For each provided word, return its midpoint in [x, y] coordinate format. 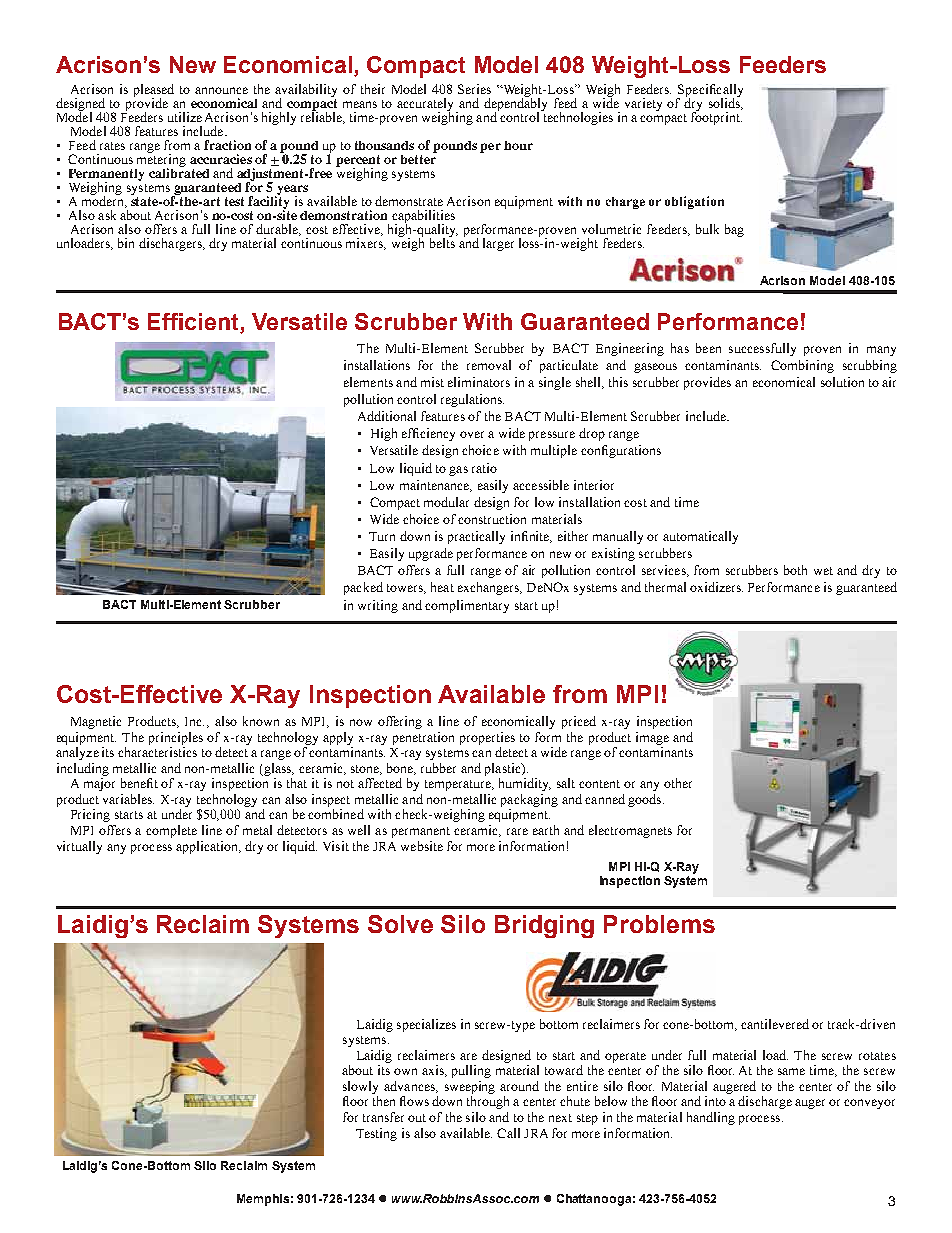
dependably [515, 104]
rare [517, 831]
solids [725, 103]
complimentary [467, 606]
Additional [387, 416]
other [678, 783]
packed [363, 588]
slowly [360, 1087]
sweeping [470, 1087]
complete [171, 831]
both [795, 570]
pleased [154, 91]
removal [489, 365]
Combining [802, 366]
